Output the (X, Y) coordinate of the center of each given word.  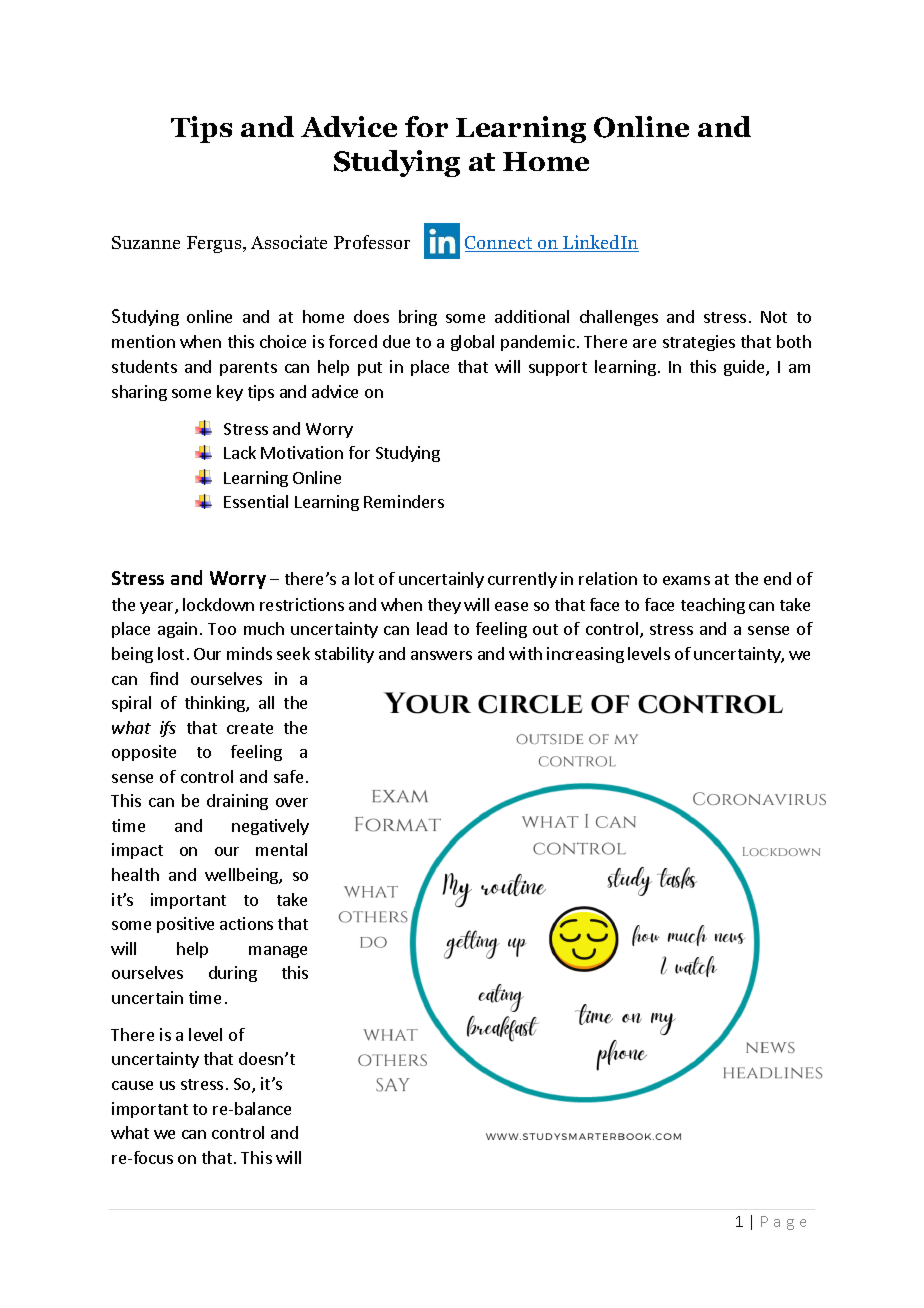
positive (185, 925)
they (444, 606)
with (525, 653)
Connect (500, 244)
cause (132, 1085)
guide (745, 368)
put (370, 369)
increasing (585, 655)
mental (281, 849)
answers (441, 655)
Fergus (215, 244)
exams (686, 580)
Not (774, 317)
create (250, 728)
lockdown (218, 604)
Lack (240, 452)
